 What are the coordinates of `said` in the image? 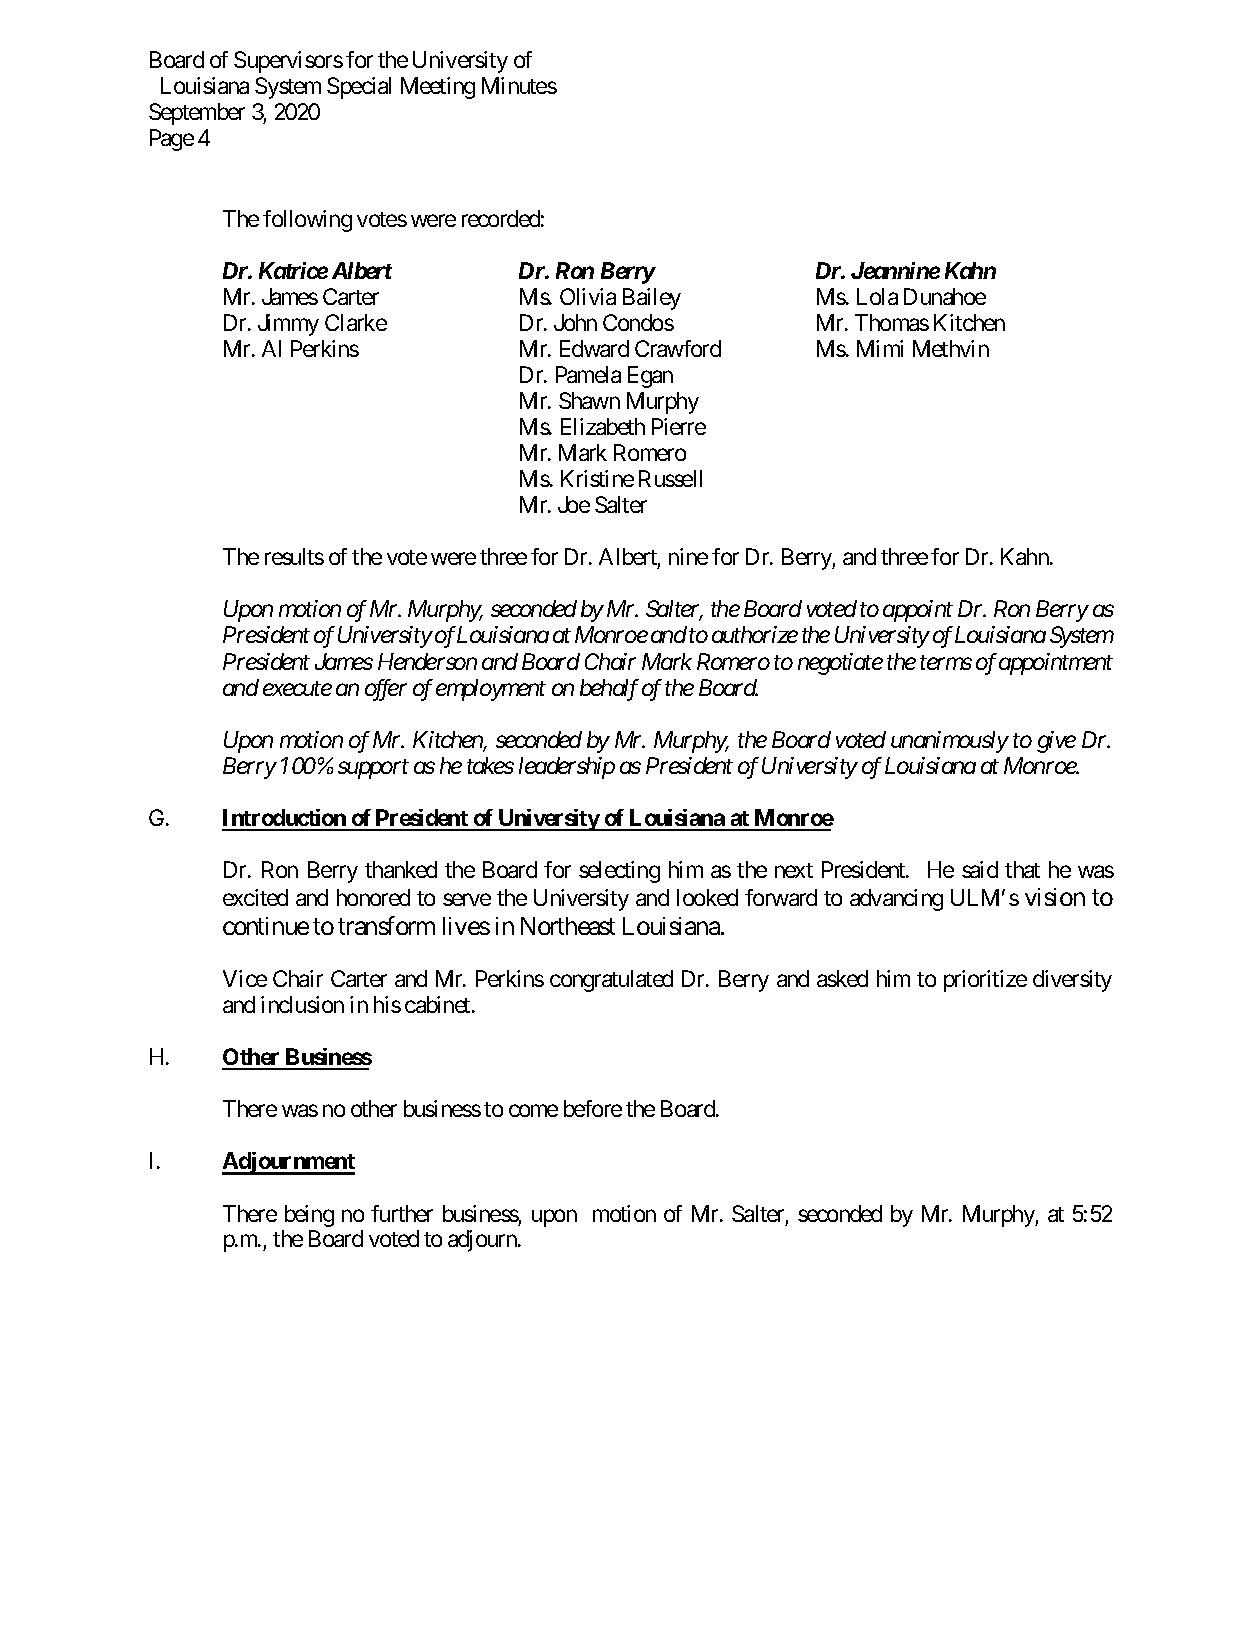 It's located at (980, 869).
